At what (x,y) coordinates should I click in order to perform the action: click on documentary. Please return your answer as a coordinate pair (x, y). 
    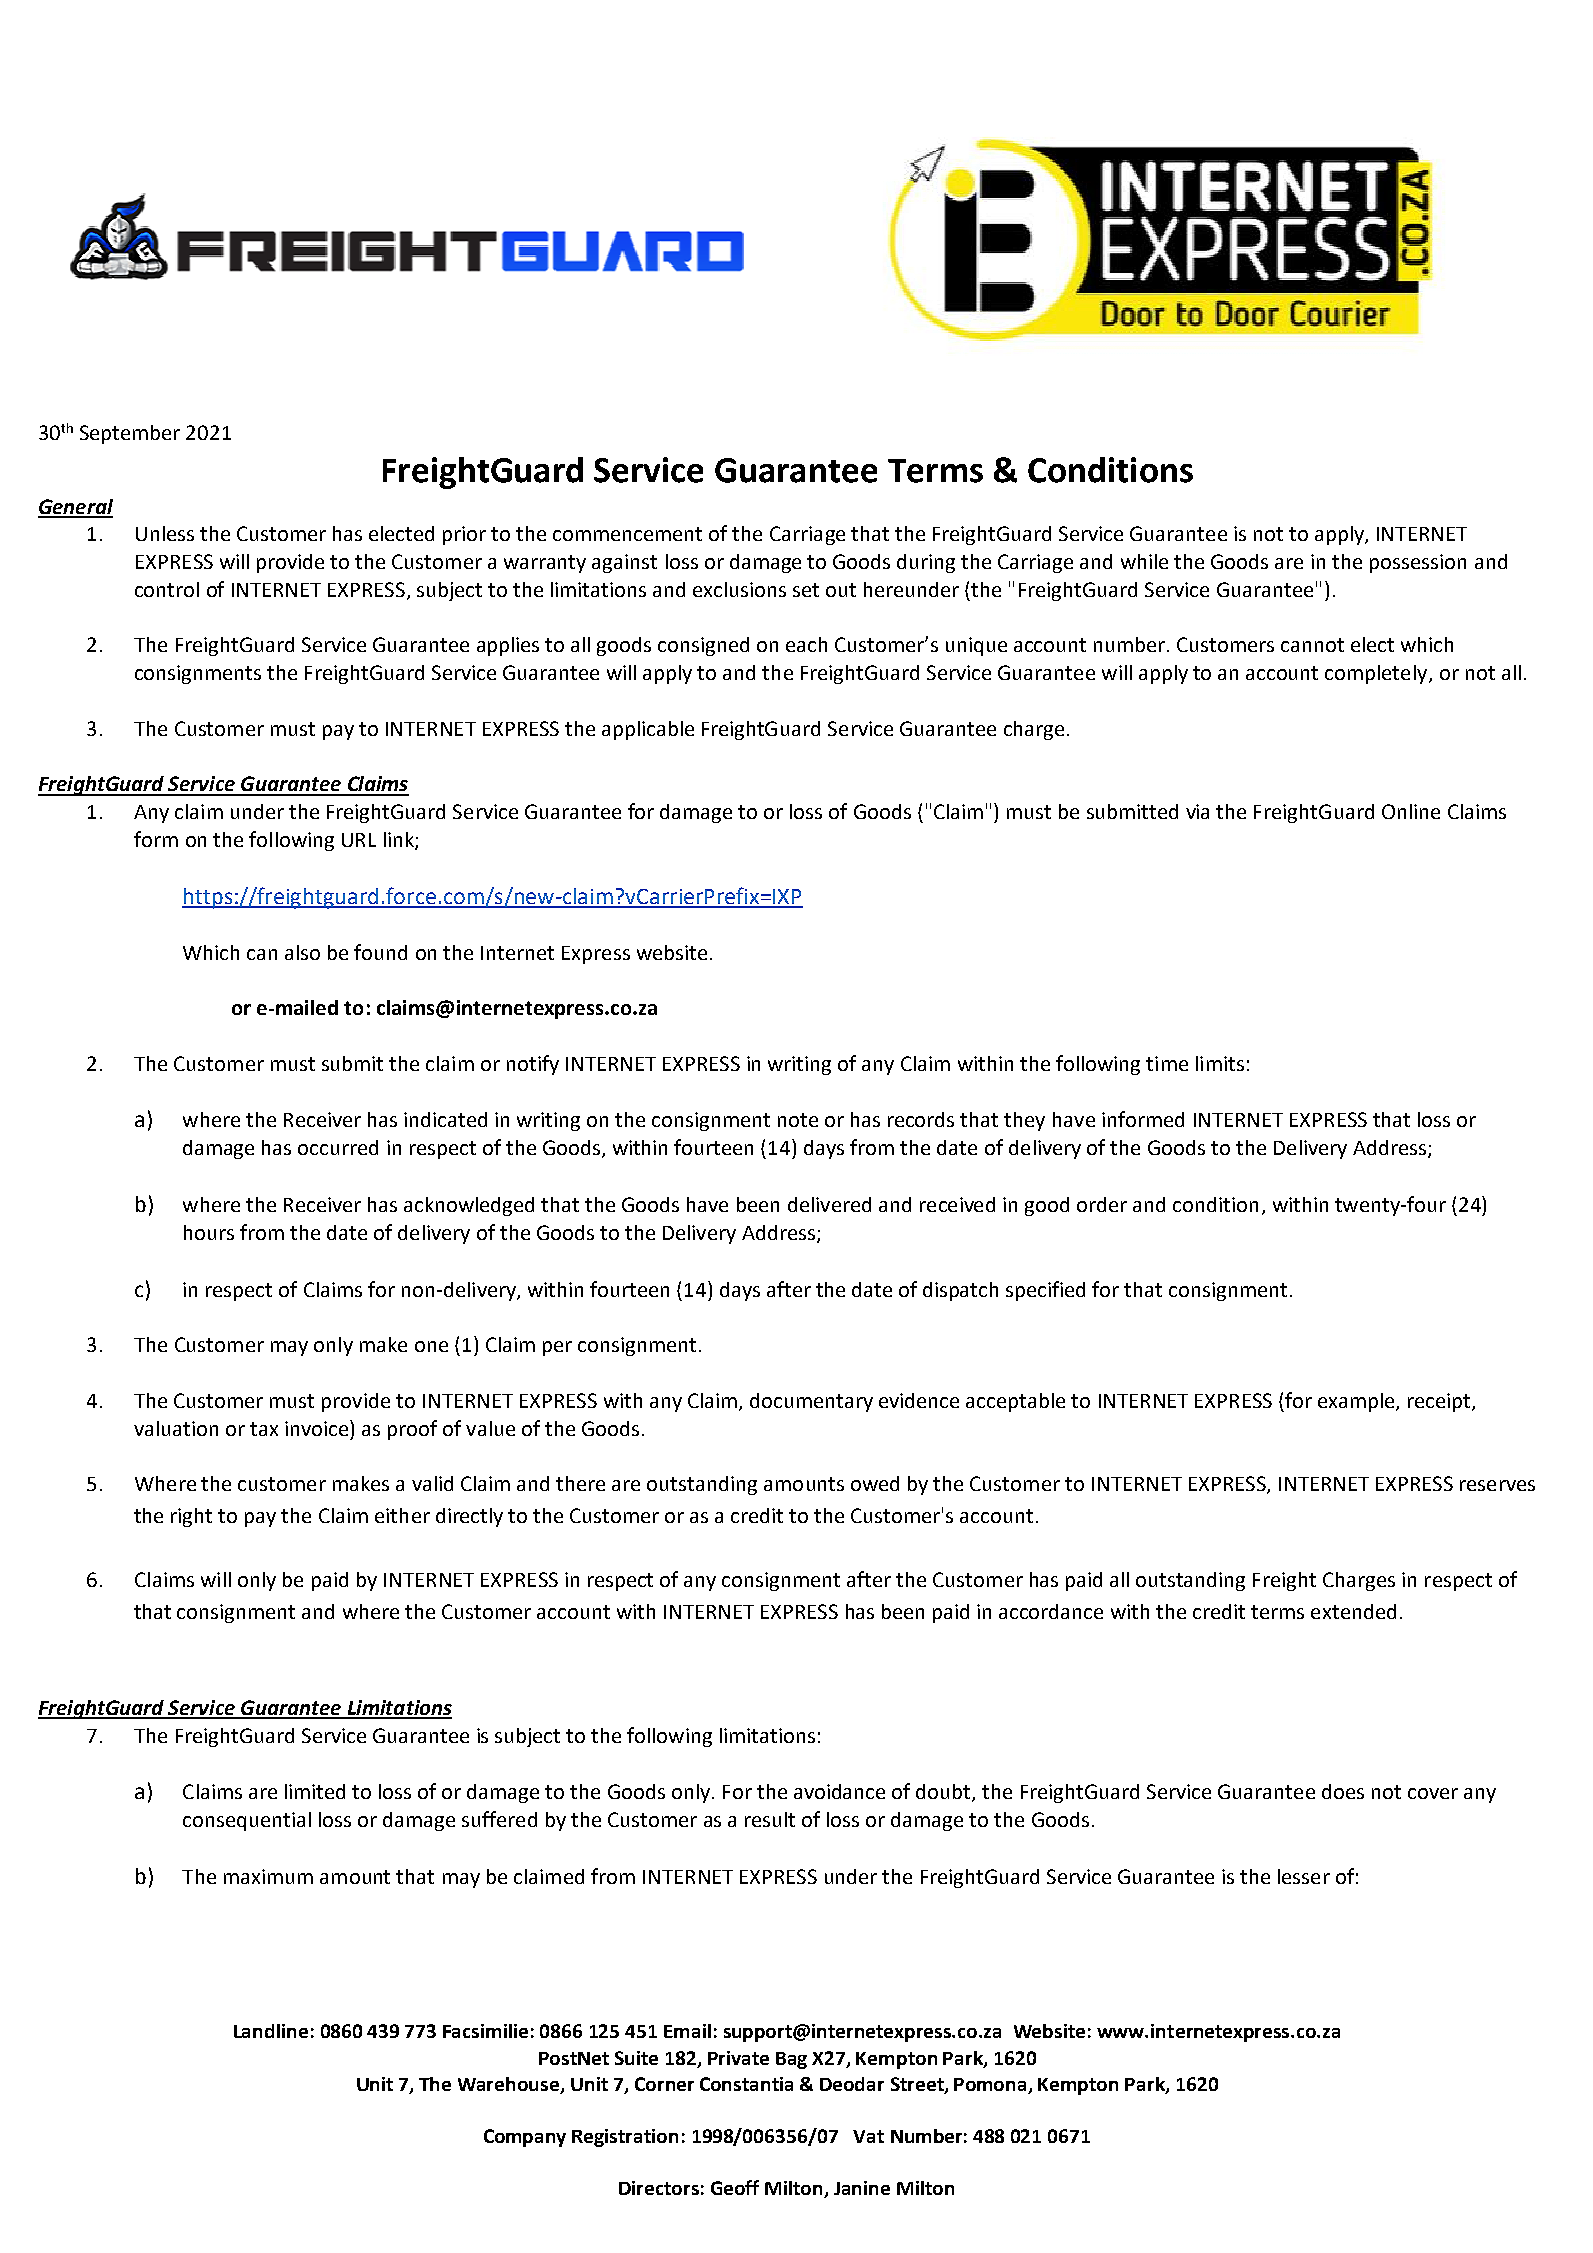
    Looking at the image, I should click on (811, 1402).
